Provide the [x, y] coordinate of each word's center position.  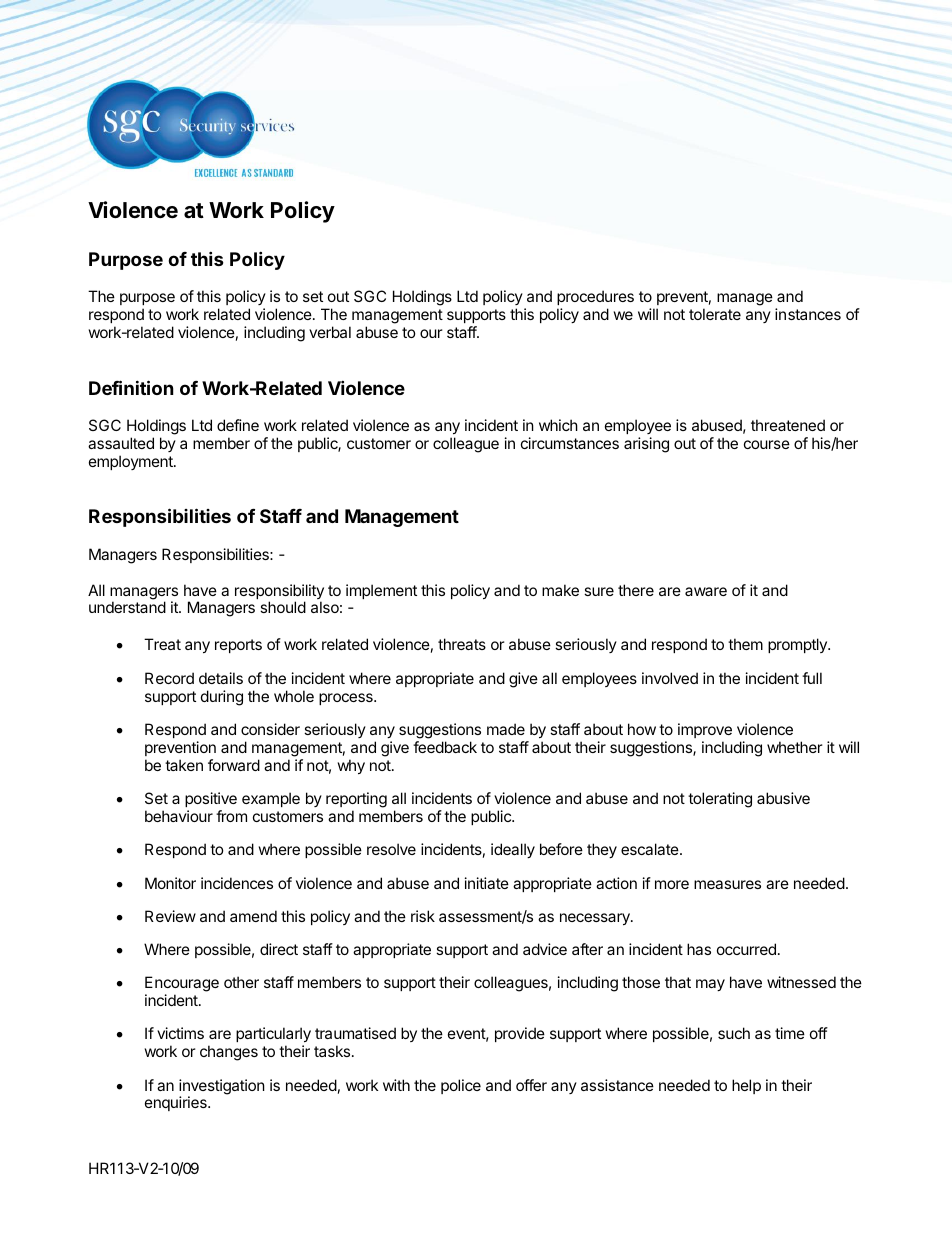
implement [381, 591]
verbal [330, 332]
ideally [513, 850]
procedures [595, 297]
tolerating [720, 800]
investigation [222, 1088]
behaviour [179, 816]
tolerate [715, 314]
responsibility [279, 593]
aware [706, 591]
